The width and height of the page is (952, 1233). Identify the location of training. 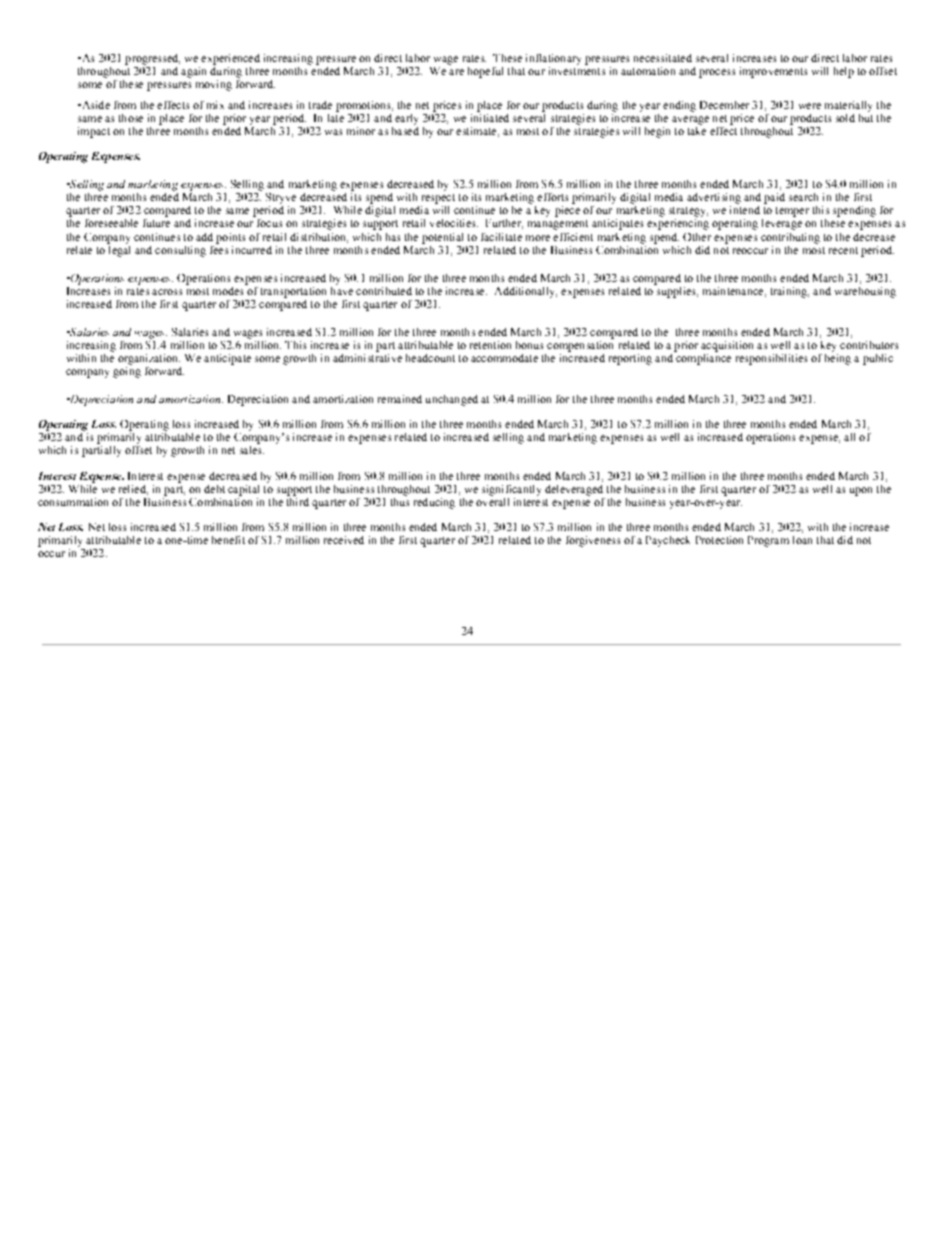
(790, 292).
